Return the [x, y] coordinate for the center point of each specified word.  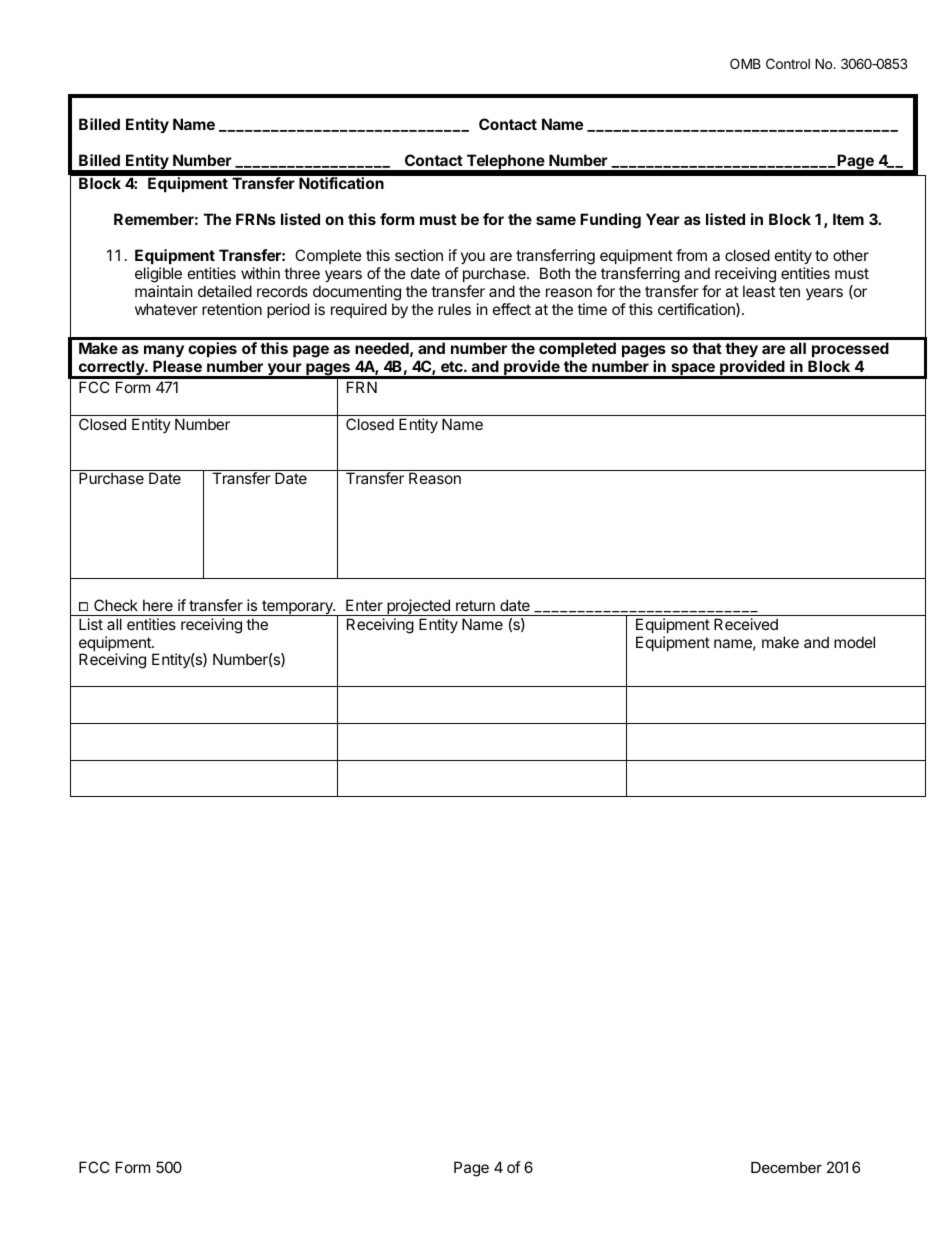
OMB [745, 63]
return [475, 605]
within [260, 273]
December [786, 1167]
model [854, 642]
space [693, 370]
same [556, 220]
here [158, 605]
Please [177, 366]
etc [453, 366]
